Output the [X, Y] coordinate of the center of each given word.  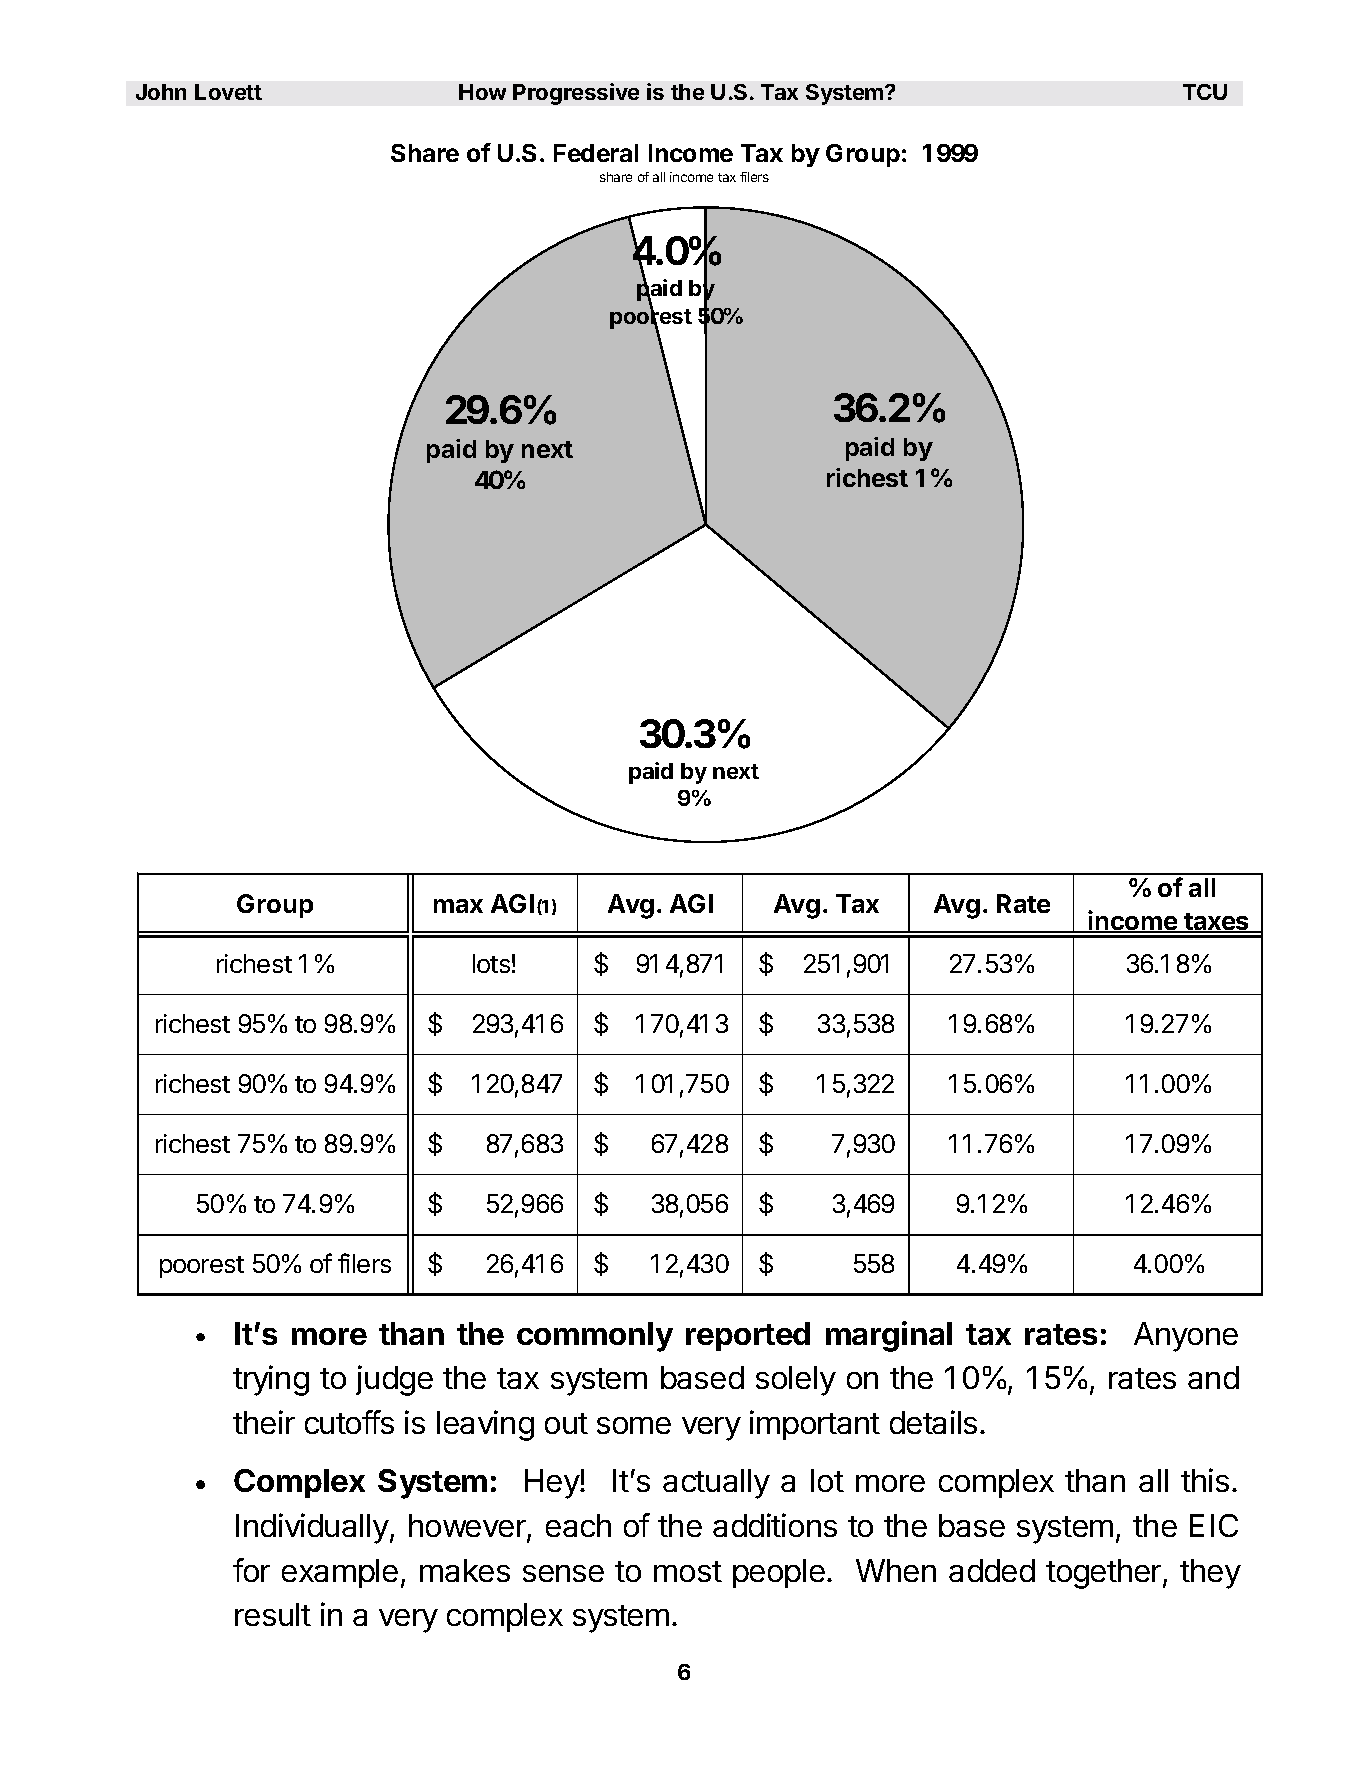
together [1105, 1574]
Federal [596, 153]
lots [491, 963]
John [161, 92]
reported [748, 1336]
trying [271, 1380]
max [458, 906]
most [688, 1571]
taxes [1217, 923]
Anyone [1186, 1337]
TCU [1205, 92]
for [251, 1570]
